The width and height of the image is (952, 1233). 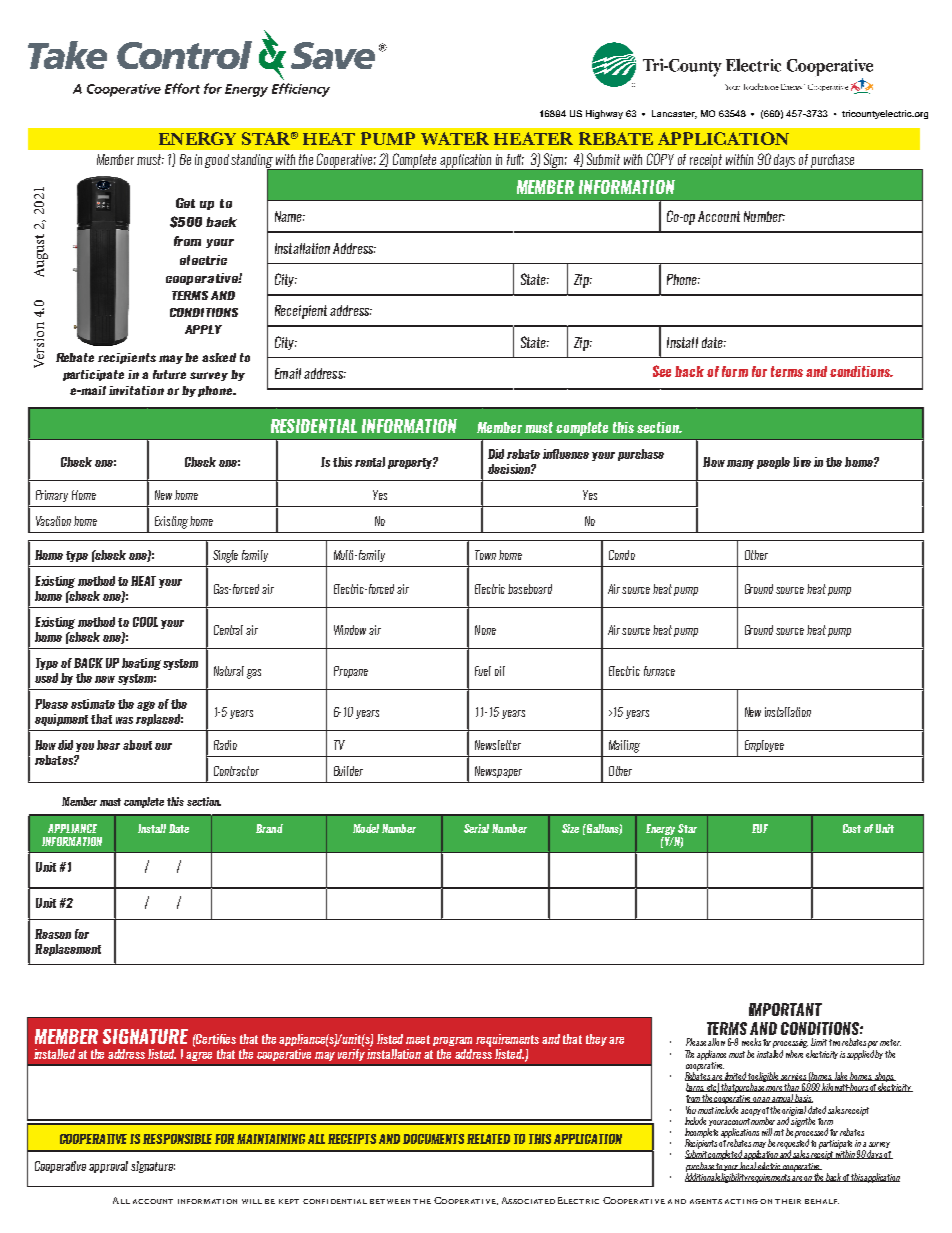 What do you see at coordinates (185, 203) in the image?
I see `Get` at bounding box center [185, 203].
